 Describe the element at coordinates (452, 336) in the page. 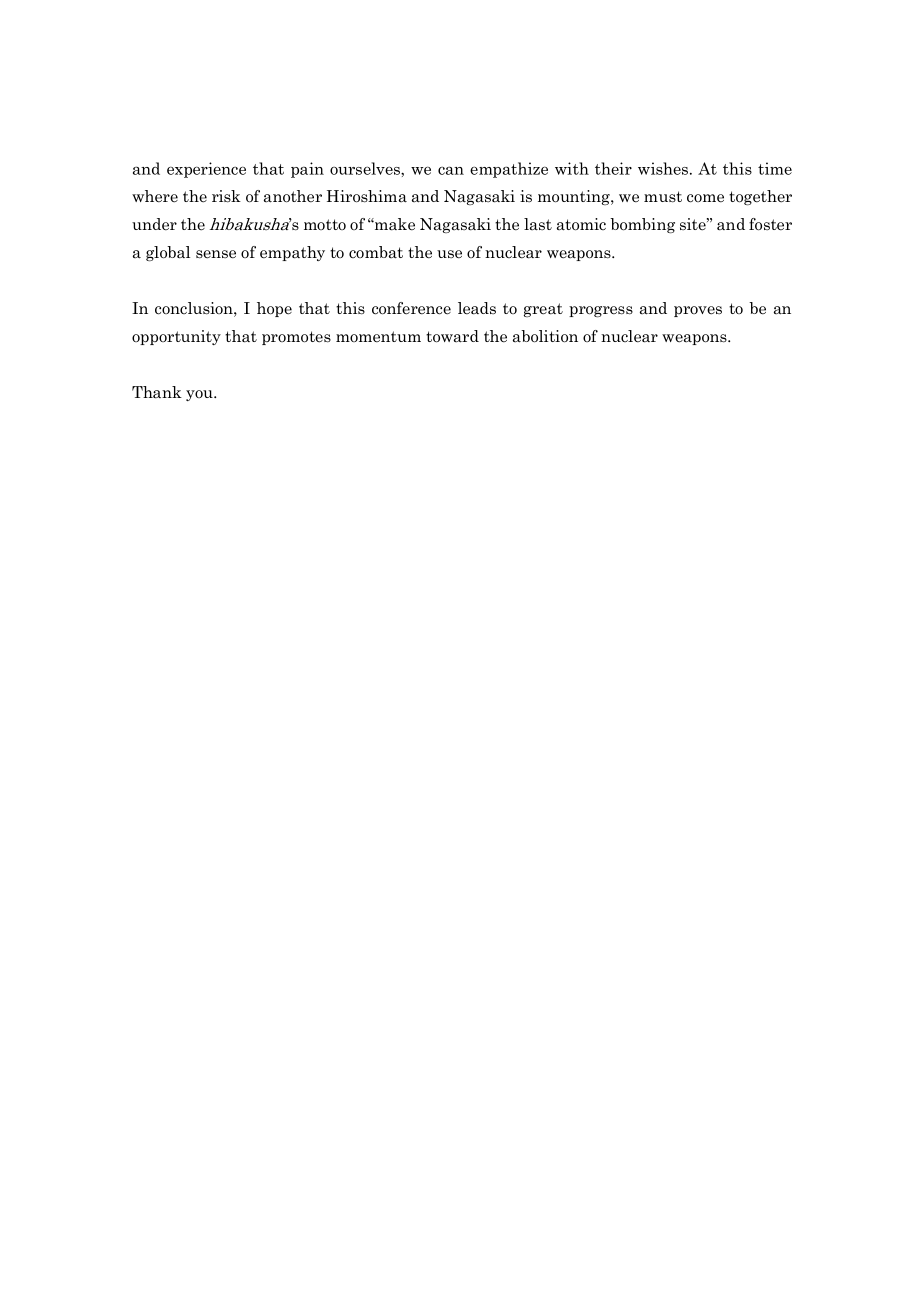

I see `toward` at that location.
